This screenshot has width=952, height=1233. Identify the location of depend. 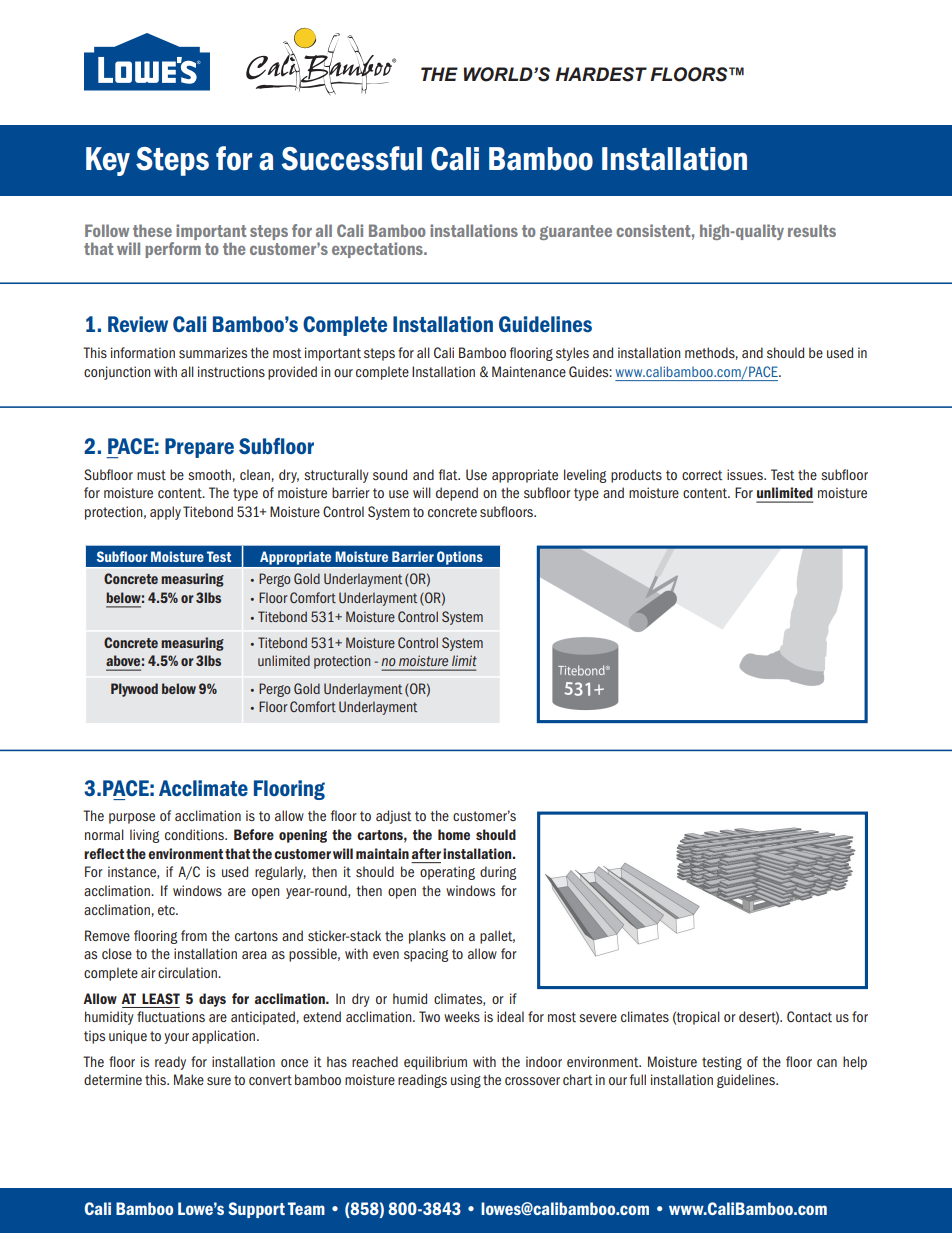
(457, 494).
